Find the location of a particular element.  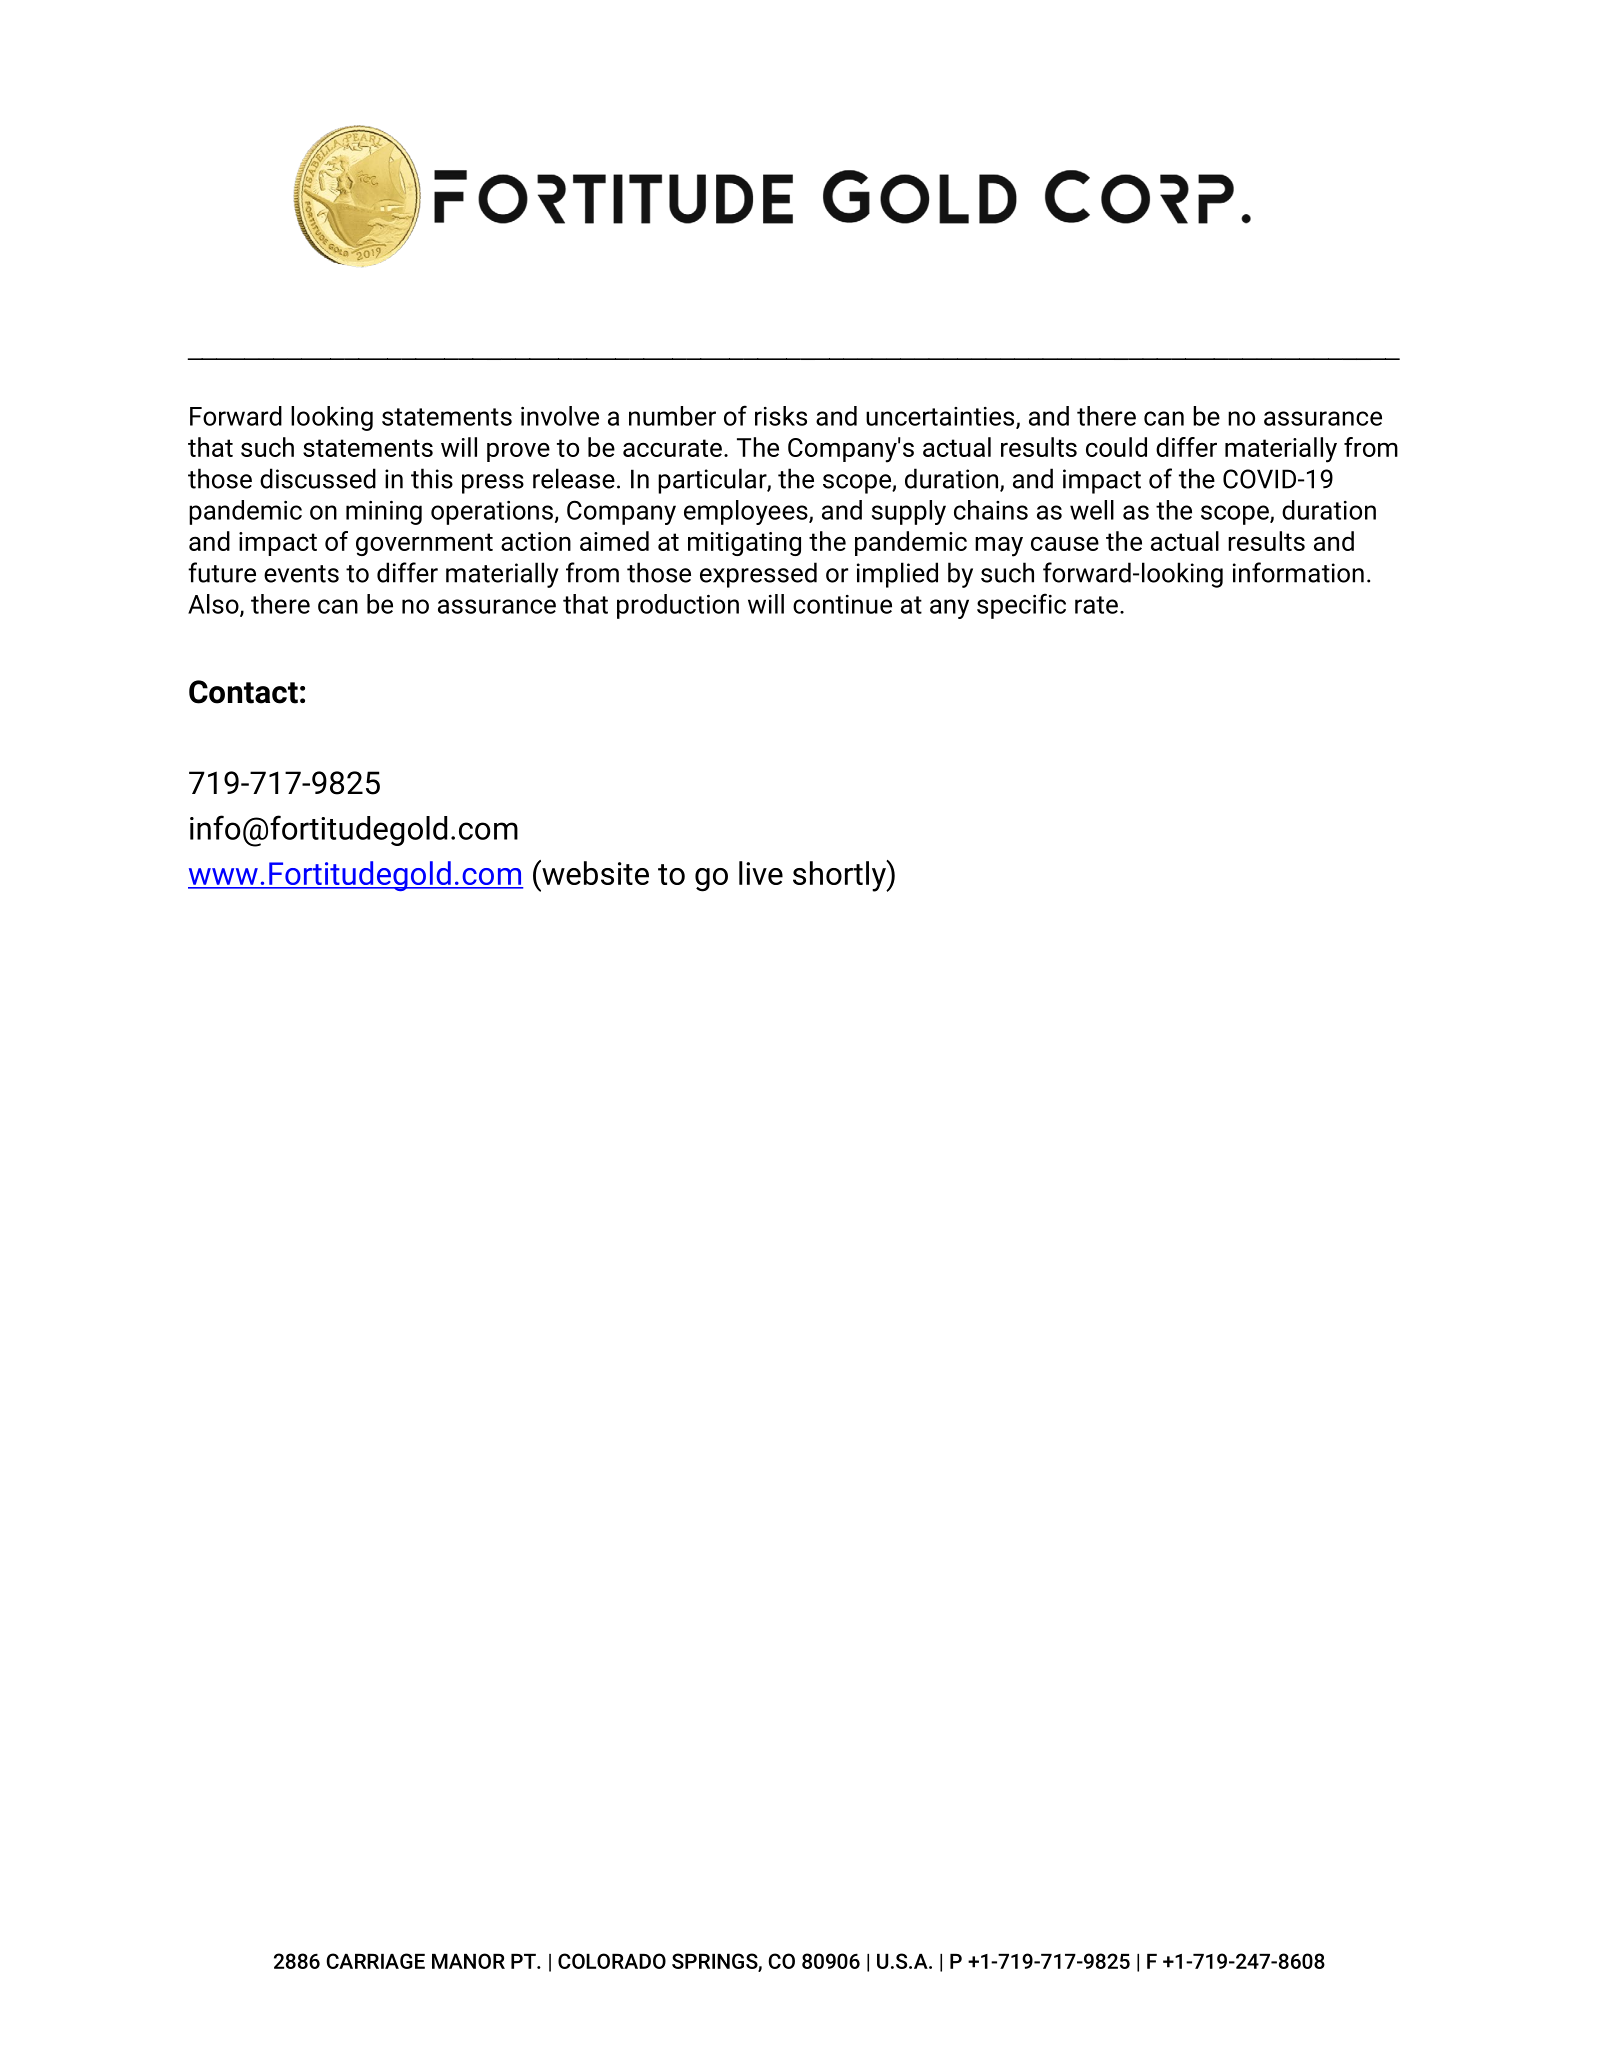

MANOR is located at coordinates (468, 1961).
